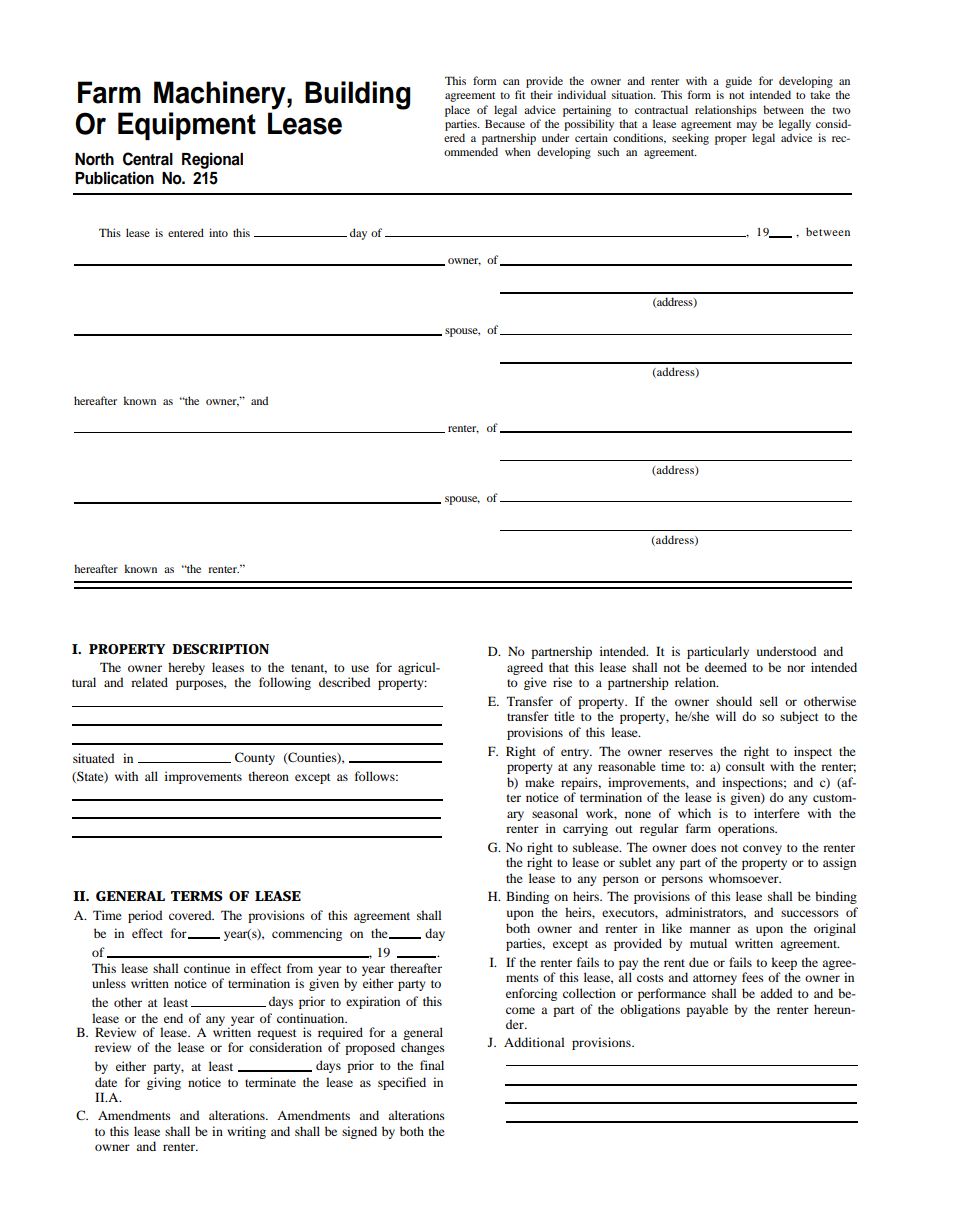  Describe the element at coordinates (745, 766) in the screenshot. I see `consult` at that location.
